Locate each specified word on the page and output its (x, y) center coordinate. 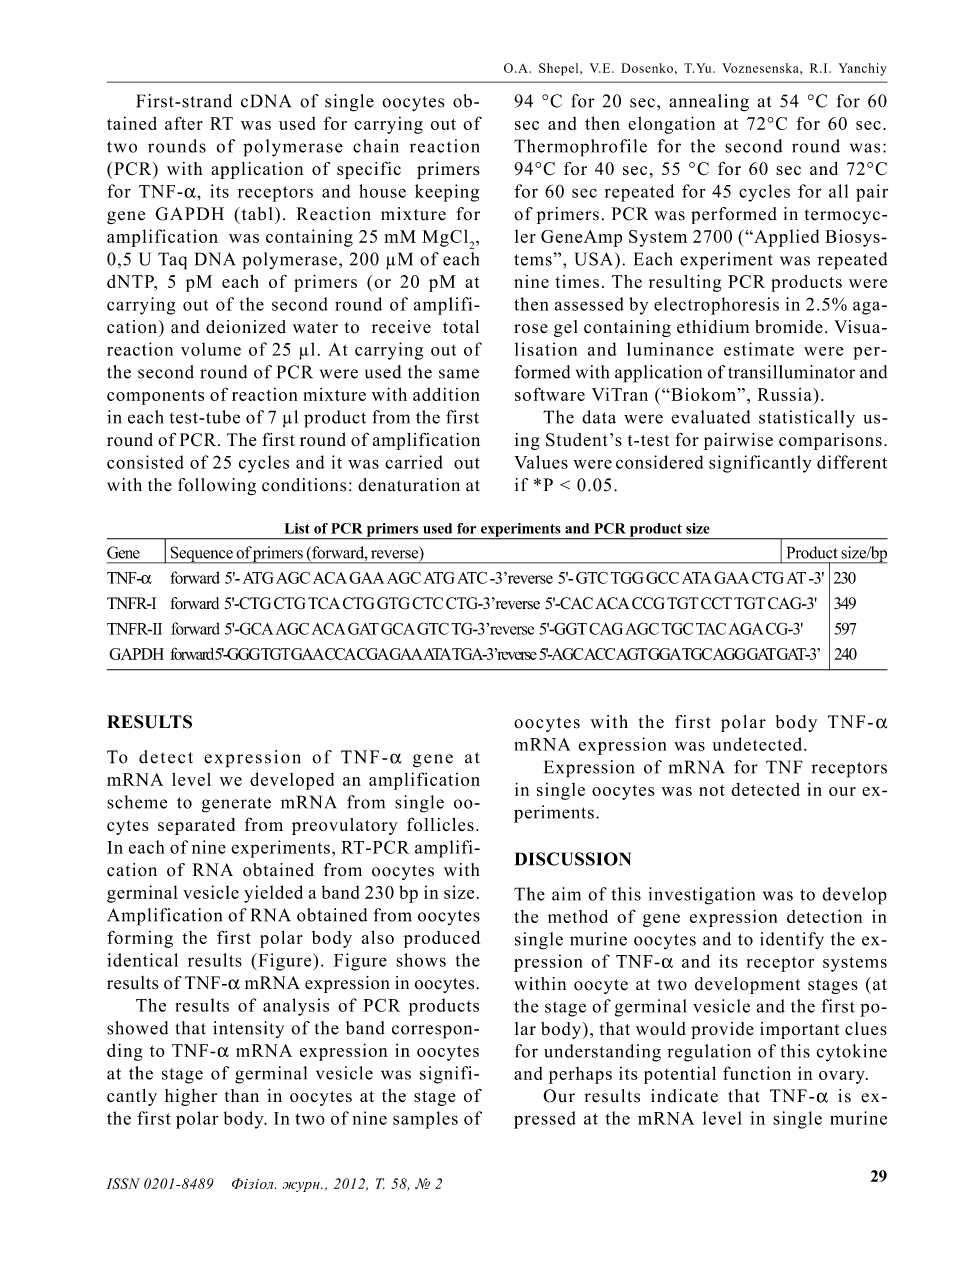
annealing (709, 103)
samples (425, 1120)
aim (566, 894)
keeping (447, 193)
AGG (729, 654)
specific (369, 170)
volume (211, 349)
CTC (427, 603)
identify (792, 941)
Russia (786, 394)
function (757, 1073)
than (242, 1095)
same (459, 374)
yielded (273, 894)
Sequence (201, 555)
